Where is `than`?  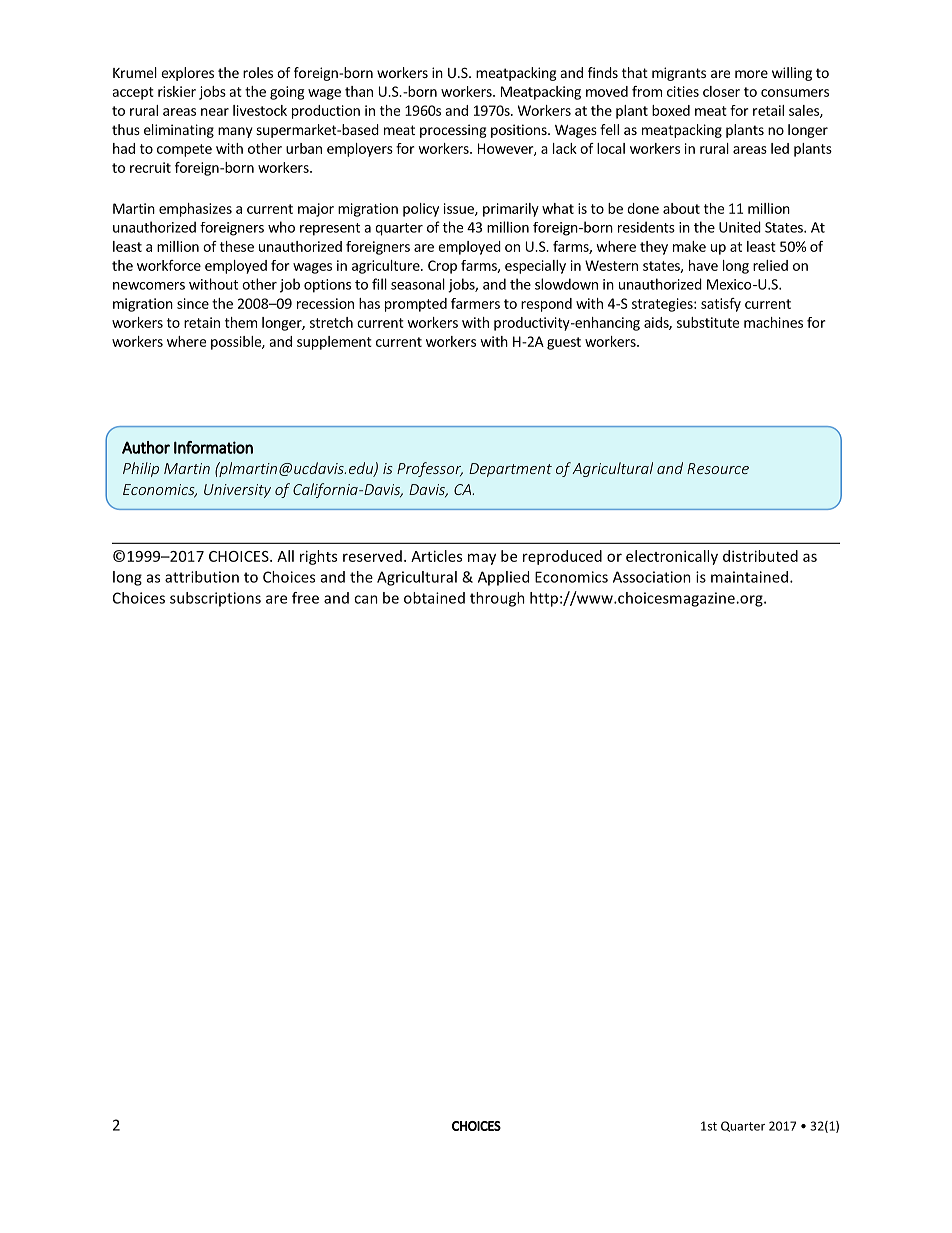 than is located at coordinates (359, 91).
